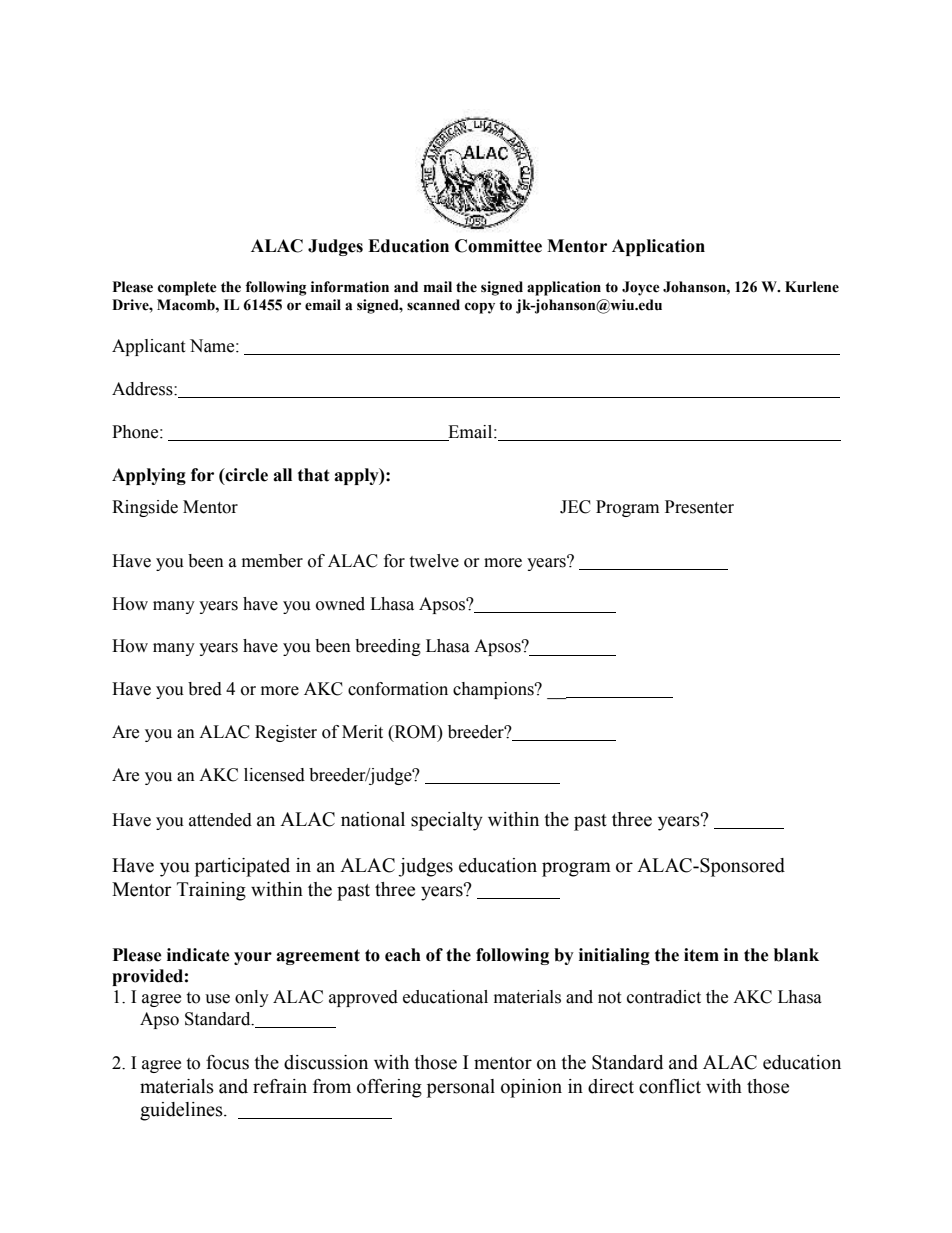  What do you see at coordinates (461, 1088) in the page?
I see `personal` at bounding box center [461, 1088].
